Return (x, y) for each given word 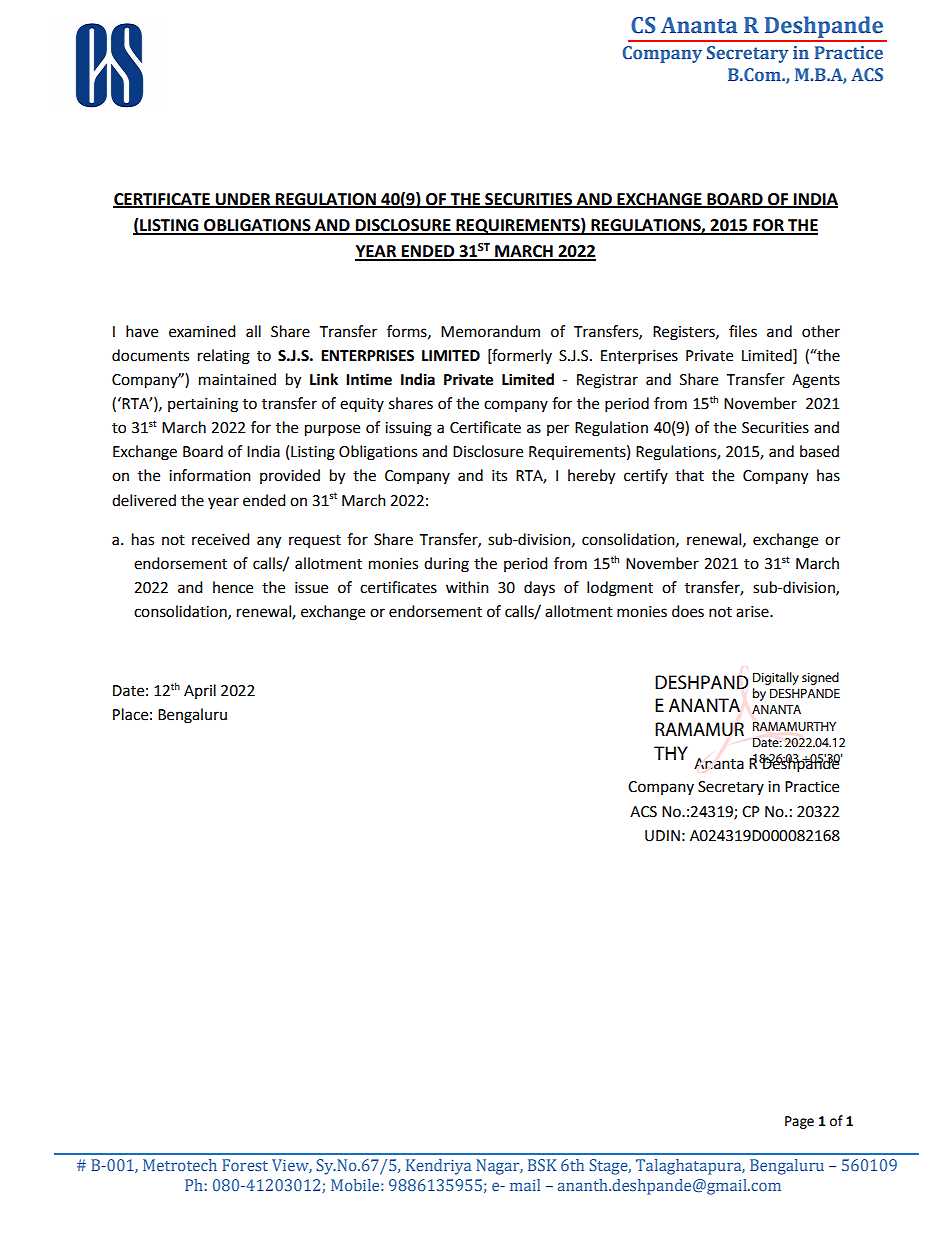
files (743, 331)
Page (799, 1122)
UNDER (243, 200)
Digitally (776, 678)
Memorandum (490, 331)
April (200, 691)
